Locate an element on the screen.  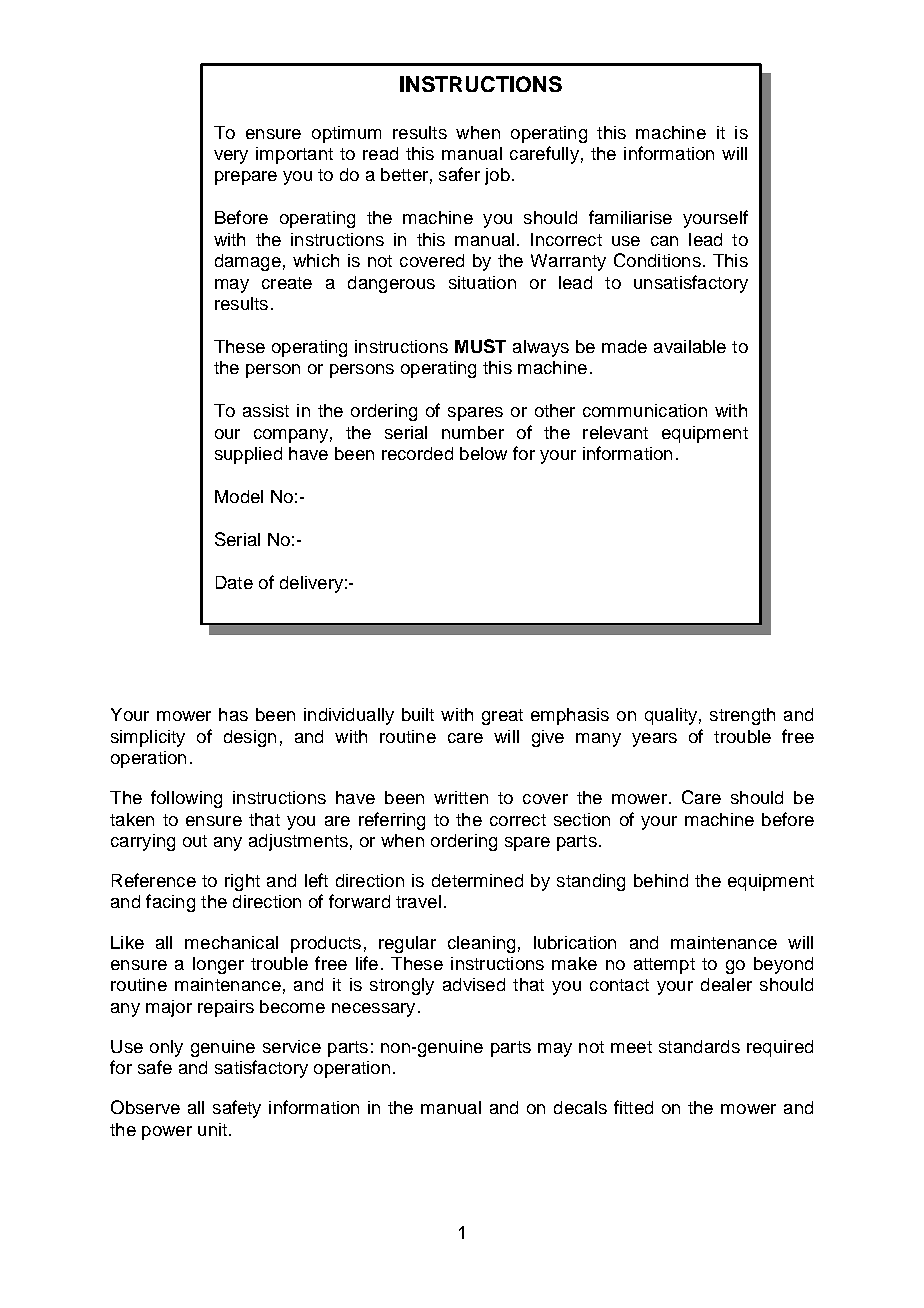
design is located at coordinates (250, 738).
